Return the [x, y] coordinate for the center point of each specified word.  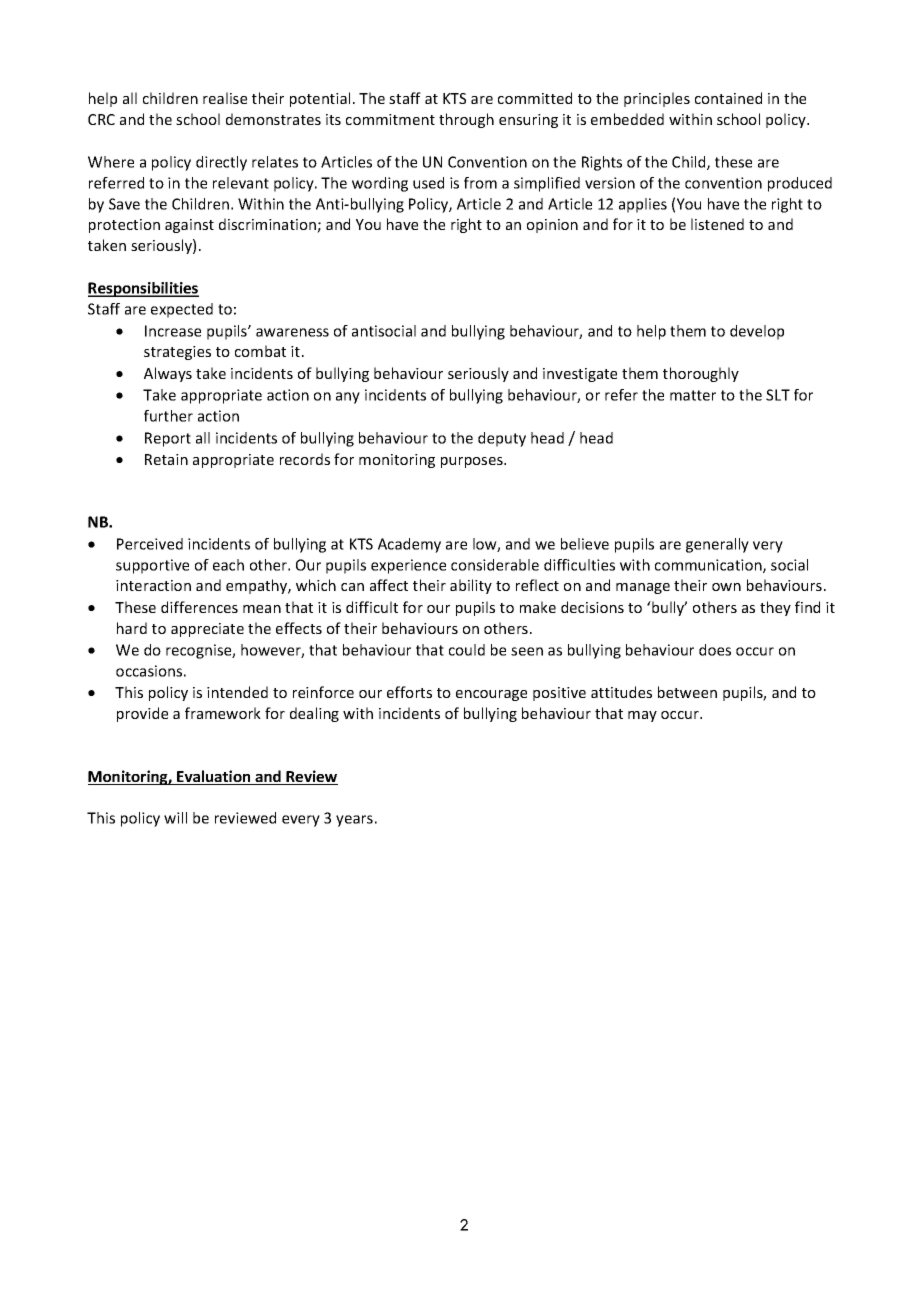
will [175, 818]
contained [728, 98]
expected [182, 310]
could [467, 650]
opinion [552, 226]
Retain [166, 459]
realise [225, 98]
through [466, 120]
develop [757, 332]
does [715, 650]
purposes [473, 462]
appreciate [207, 630]
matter [693, 395]
